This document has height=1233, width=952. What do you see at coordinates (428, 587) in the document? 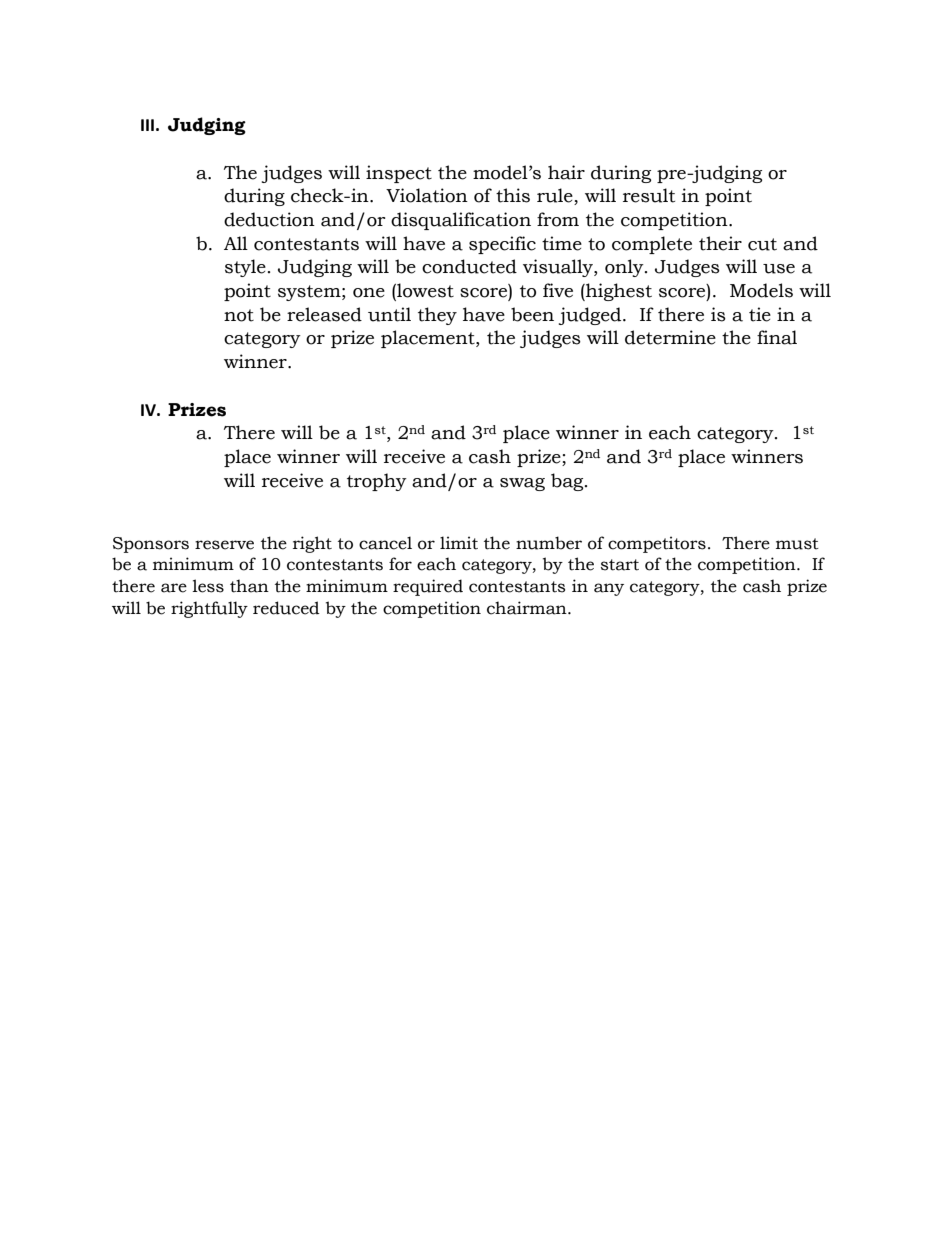
I see `required` at bounding box center [428, 587].
